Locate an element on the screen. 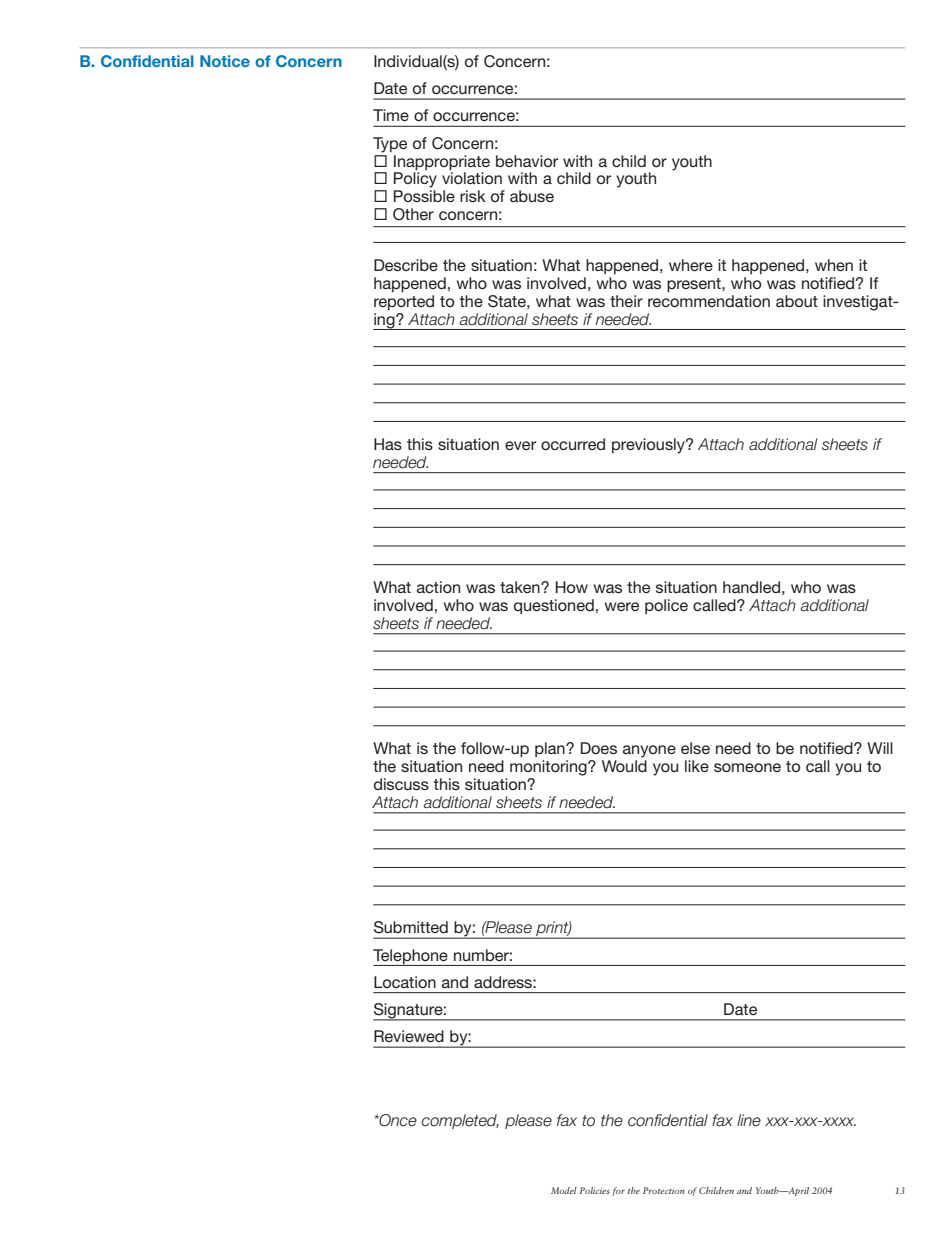 This screenshot has width=952, height=1233. completed is located at coordinates (460, 1121).
